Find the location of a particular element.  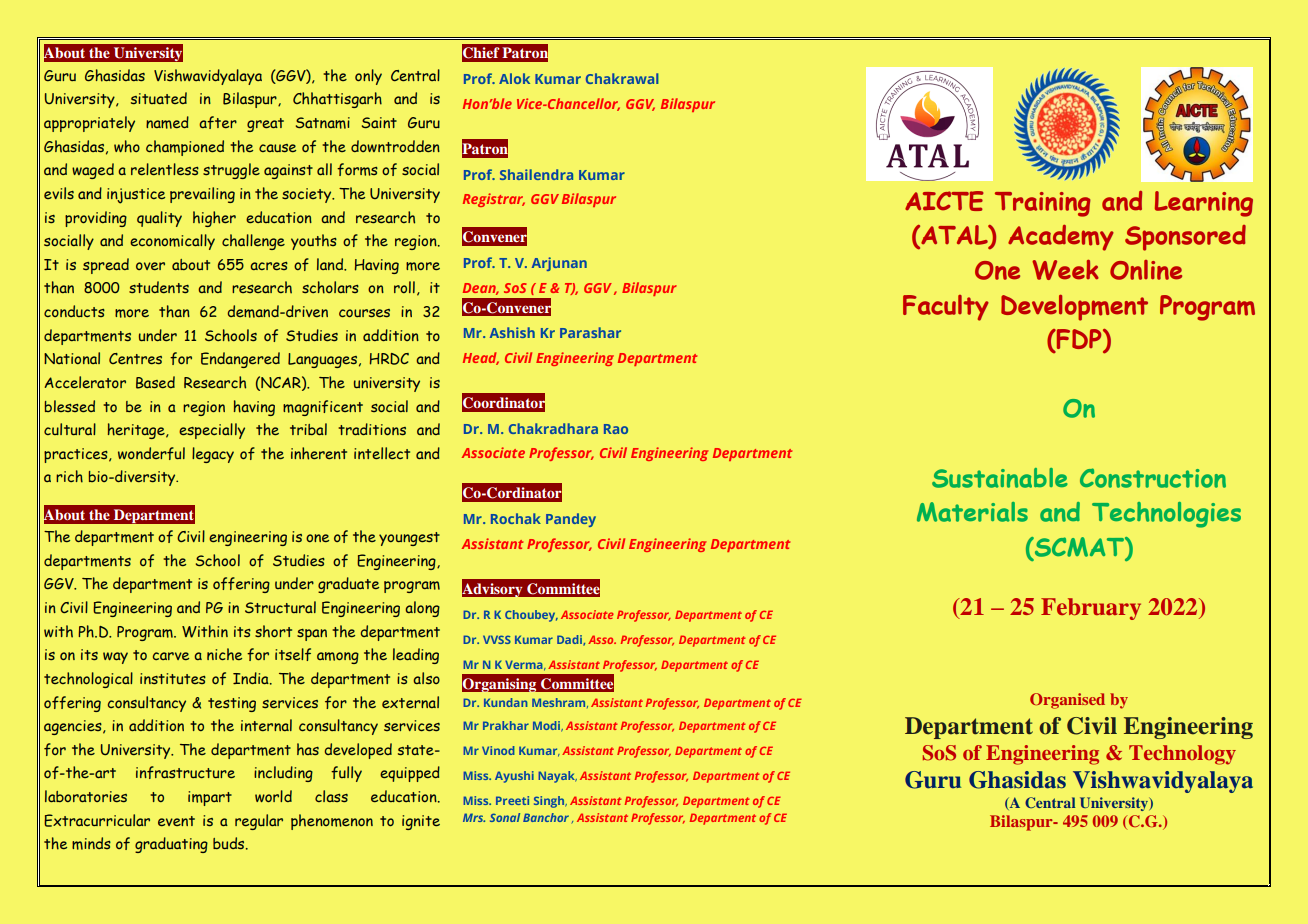

Shailendra is located at coordinates (536, 174).
